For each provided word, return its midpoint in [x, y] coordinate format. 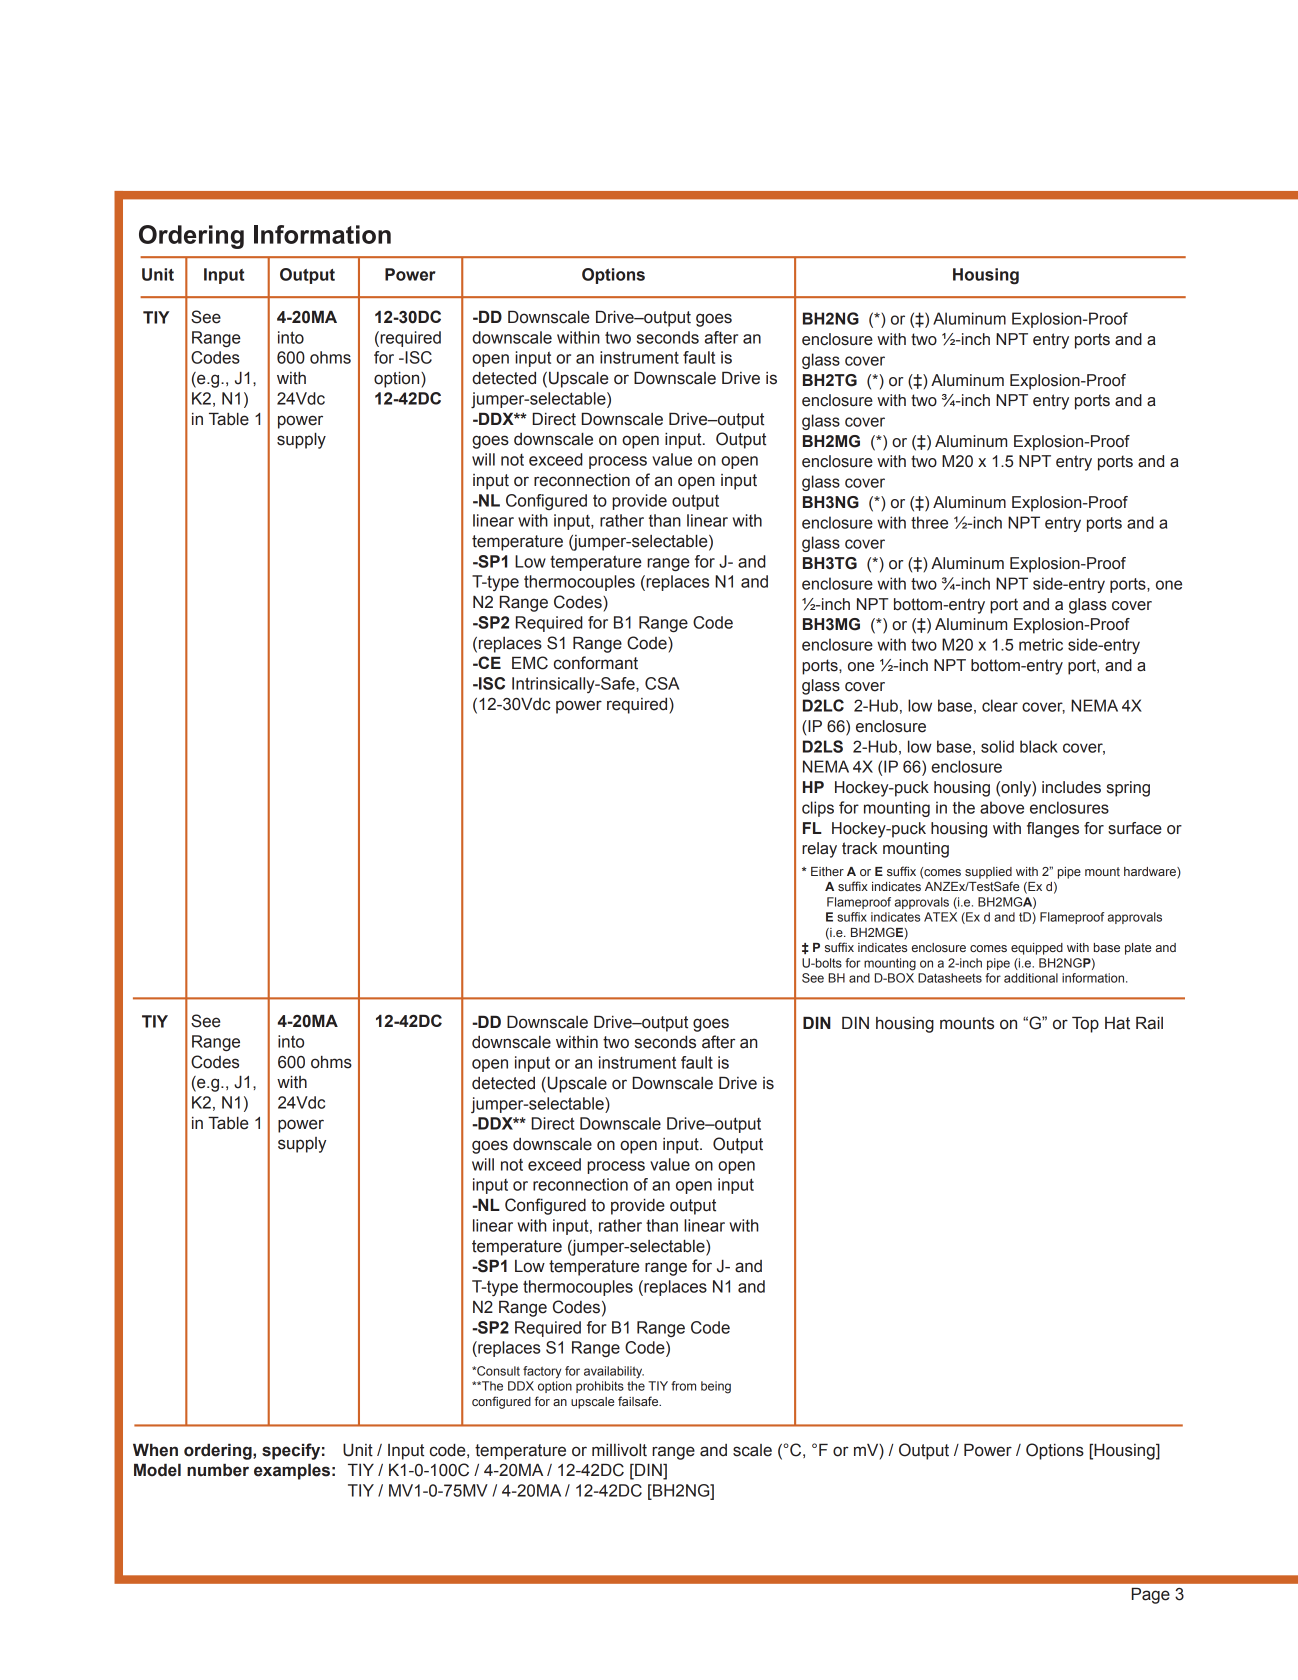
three [929, 522]
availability [614, 1372]
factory [542, 1372]
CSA [662, 683]
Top [1085, 1025]
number [218, 1470]
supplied [988, 873]
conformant [596, 663]
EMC [530, 663]
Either [827, 871]
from [683, 1386]
